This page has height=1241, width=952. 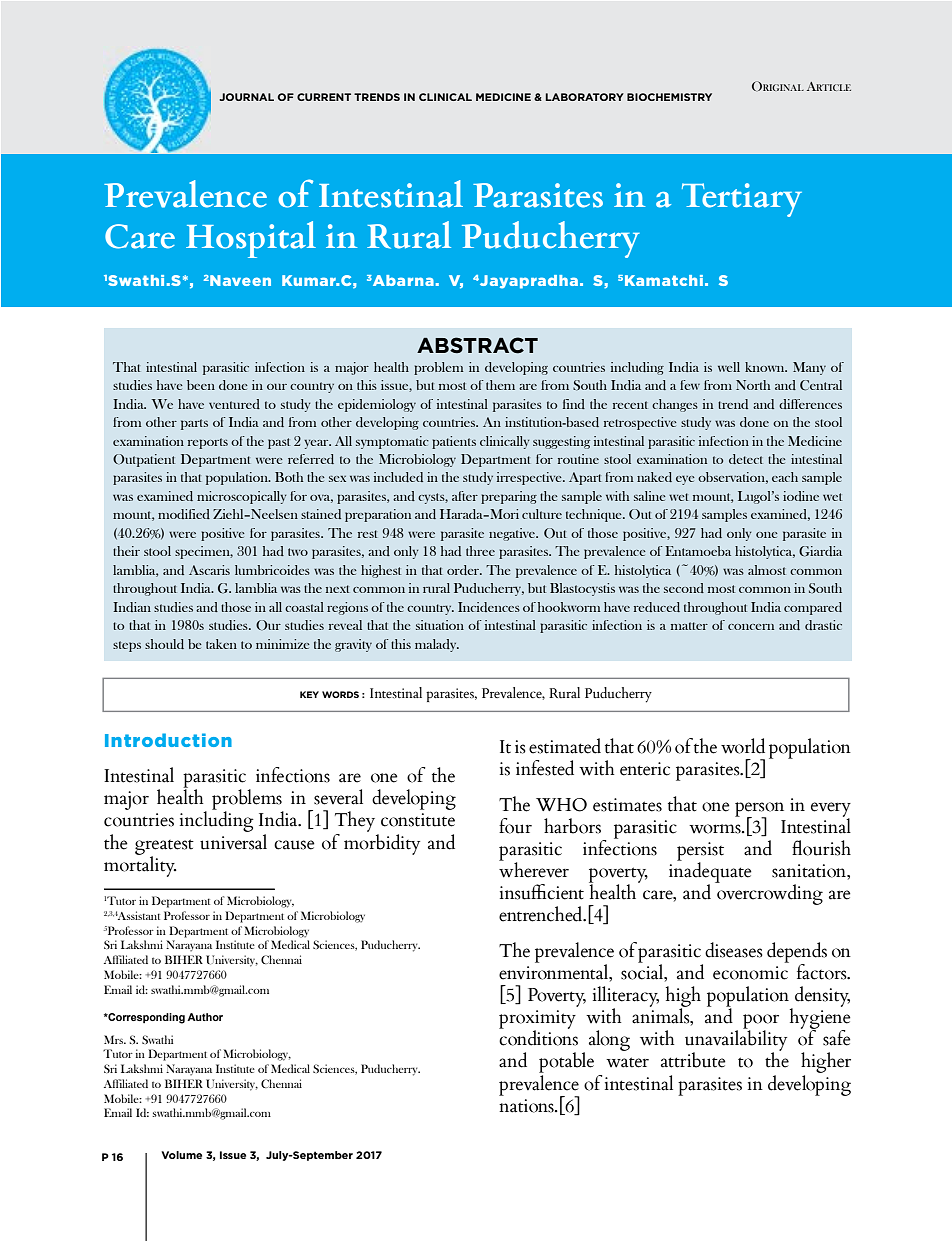 What do you see at coordinates (566, 1062) in the page?
I see `potable` at bounding box center [566, 1062].
